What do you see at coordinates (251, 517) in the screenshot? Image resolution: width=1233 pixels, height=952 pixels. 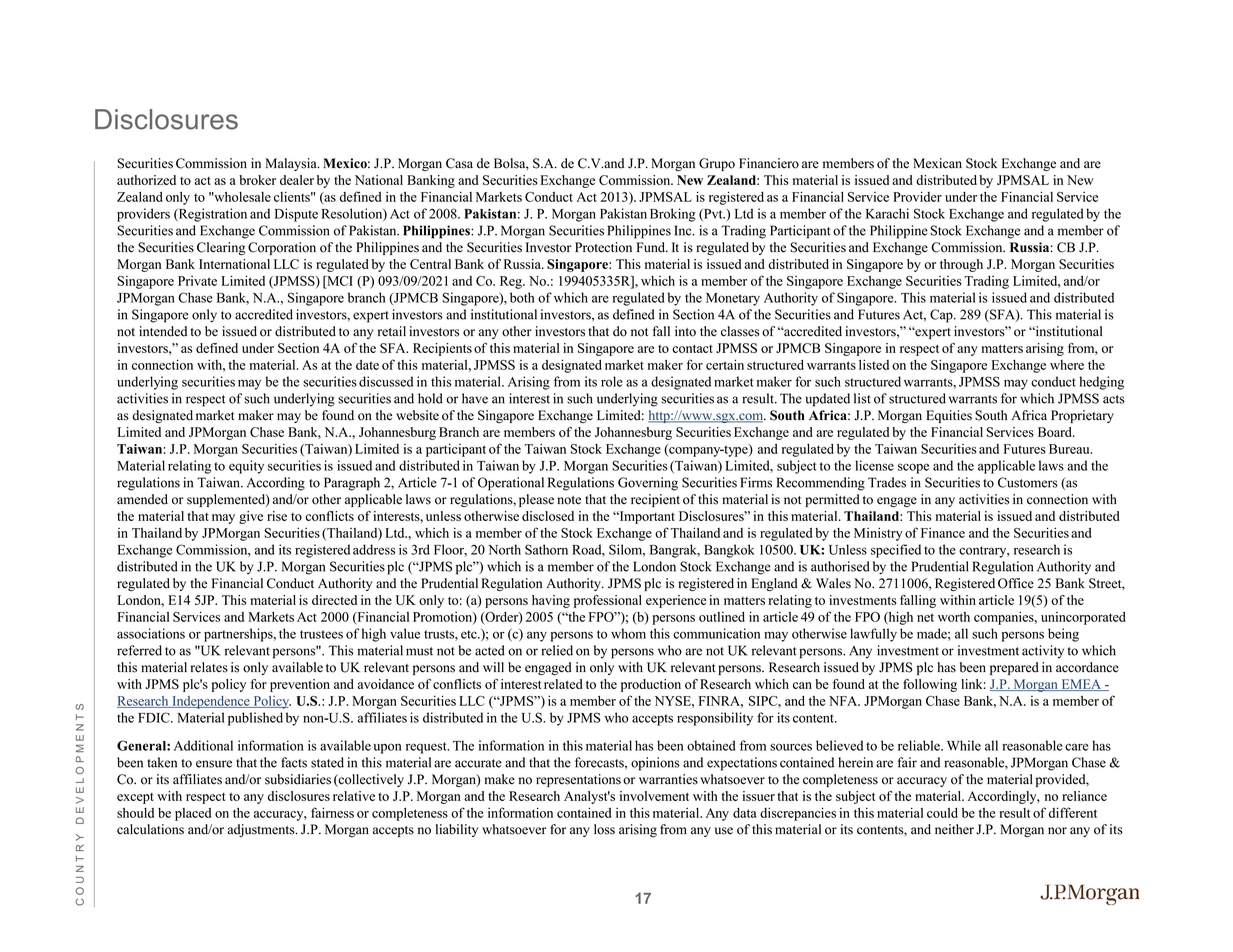 I see `give` at bounding box center [251, 517].
